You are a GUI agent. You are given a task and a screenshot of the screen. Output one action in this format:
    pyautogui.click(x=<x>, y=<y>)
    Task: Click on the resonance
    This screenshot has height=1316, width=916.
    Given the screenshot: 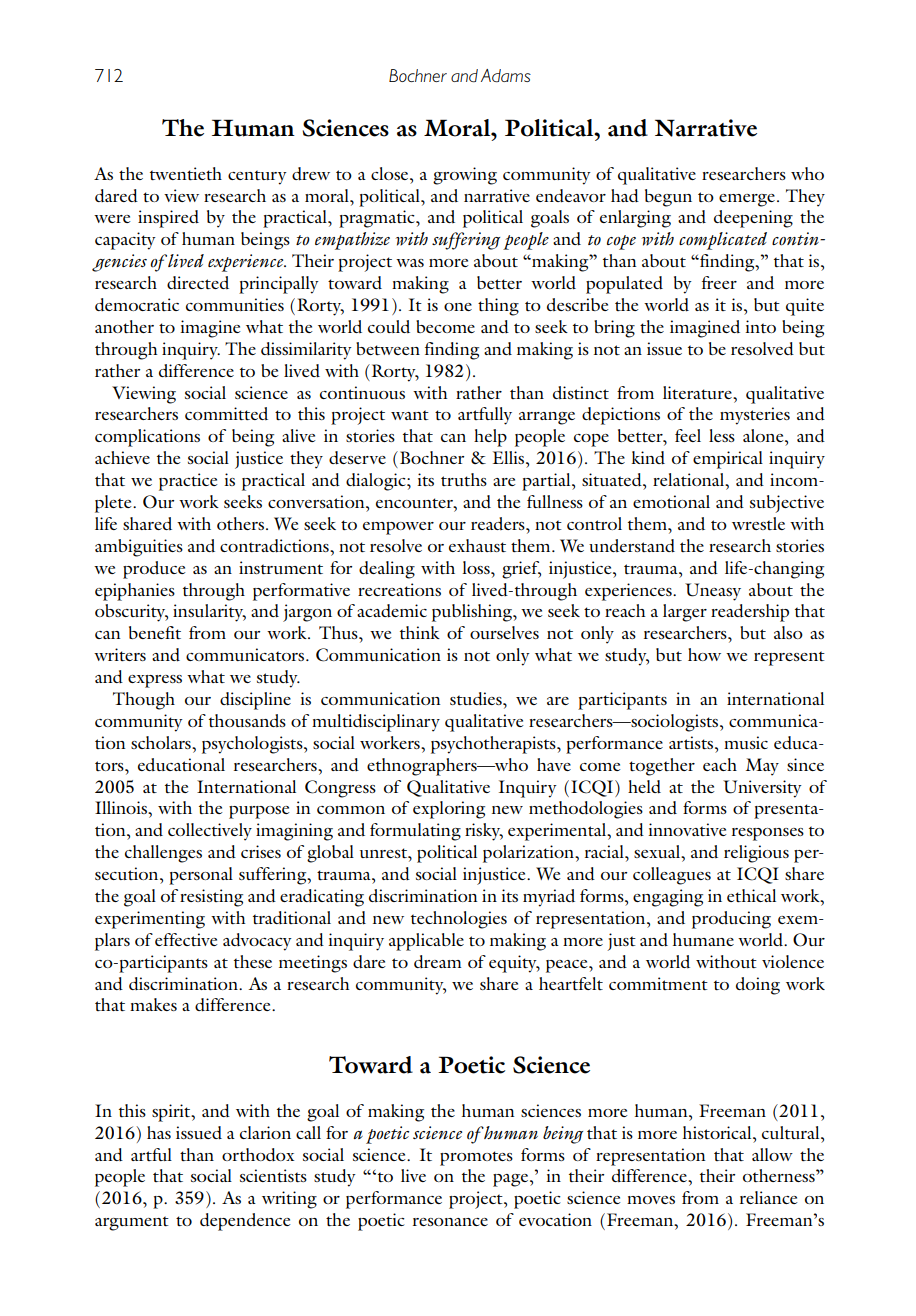 What is the action you would take?
    pyautogui.click(x=450, y=1222)
